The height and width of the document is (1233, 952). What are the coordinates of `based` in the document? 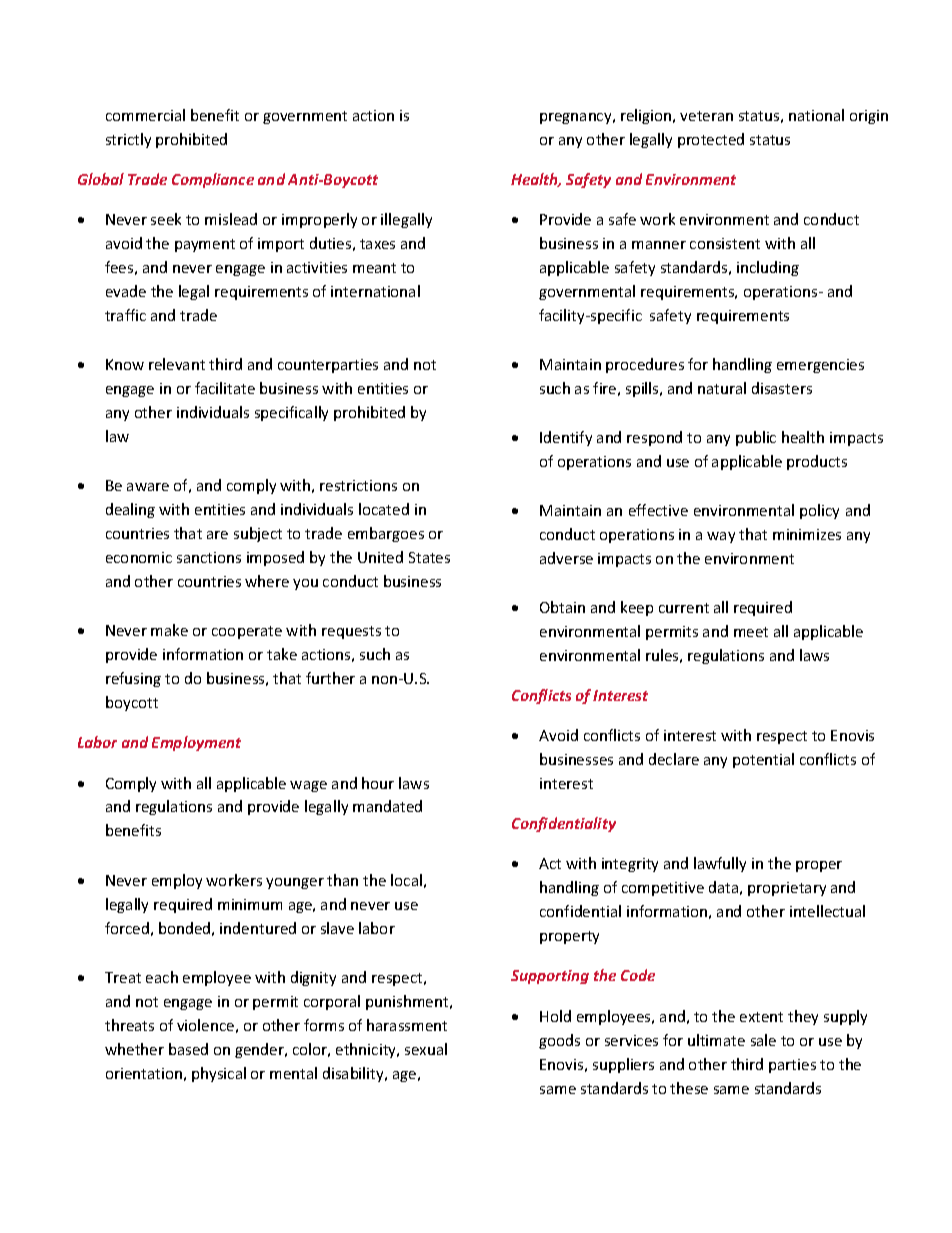 It's located at (188, 1049).
